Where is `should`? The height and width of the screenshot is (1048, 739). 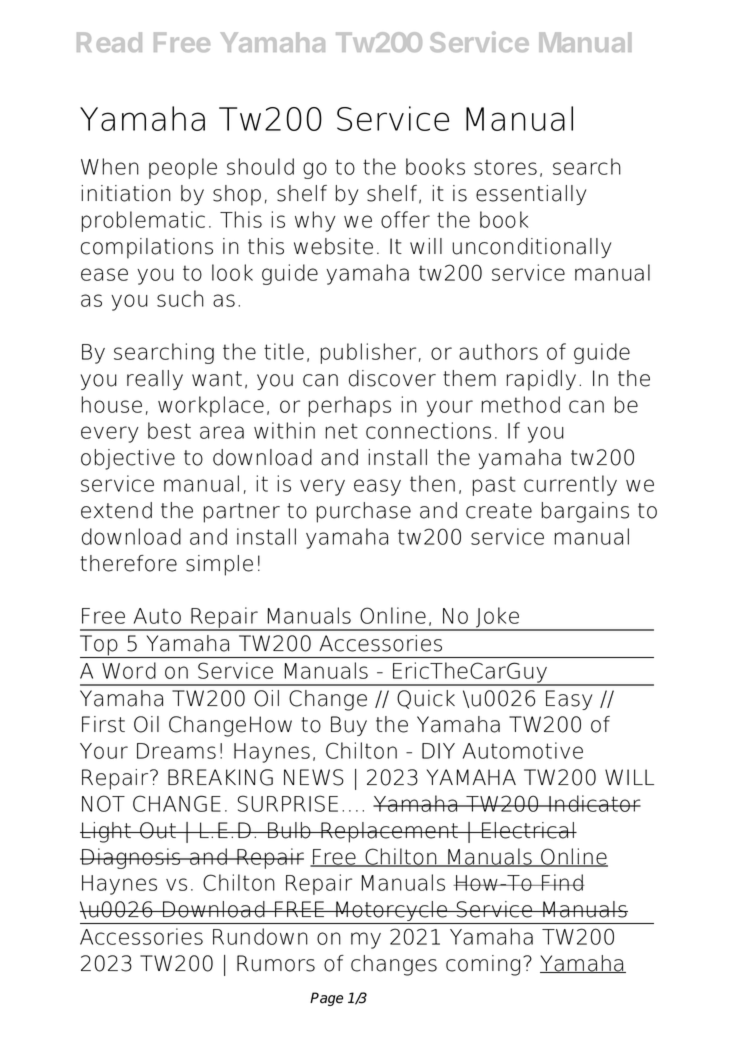 should is located at coordinates (260, 166).
